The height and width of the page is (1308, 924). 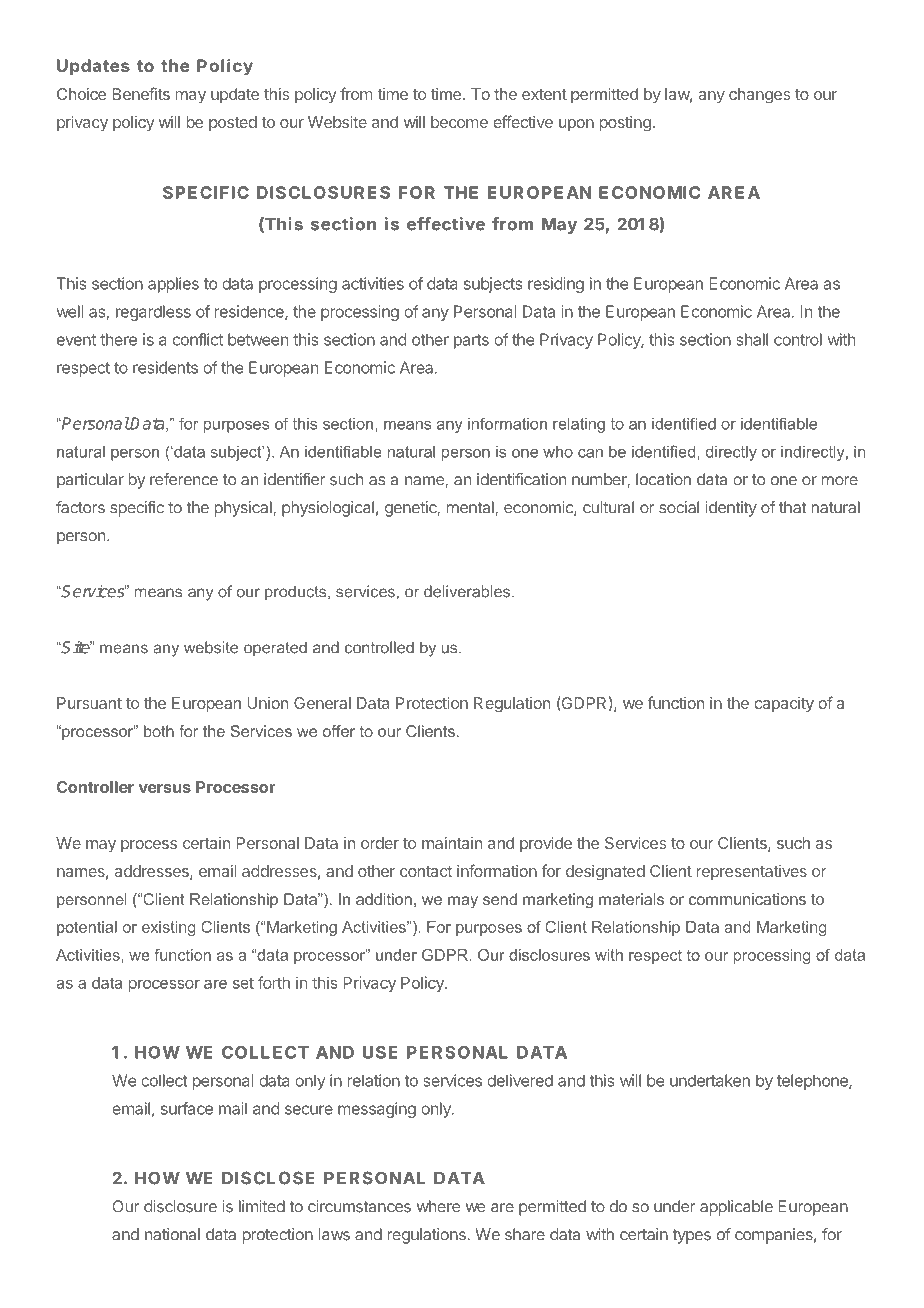 I want to click on applicable, so click(x=736, y=1208).
